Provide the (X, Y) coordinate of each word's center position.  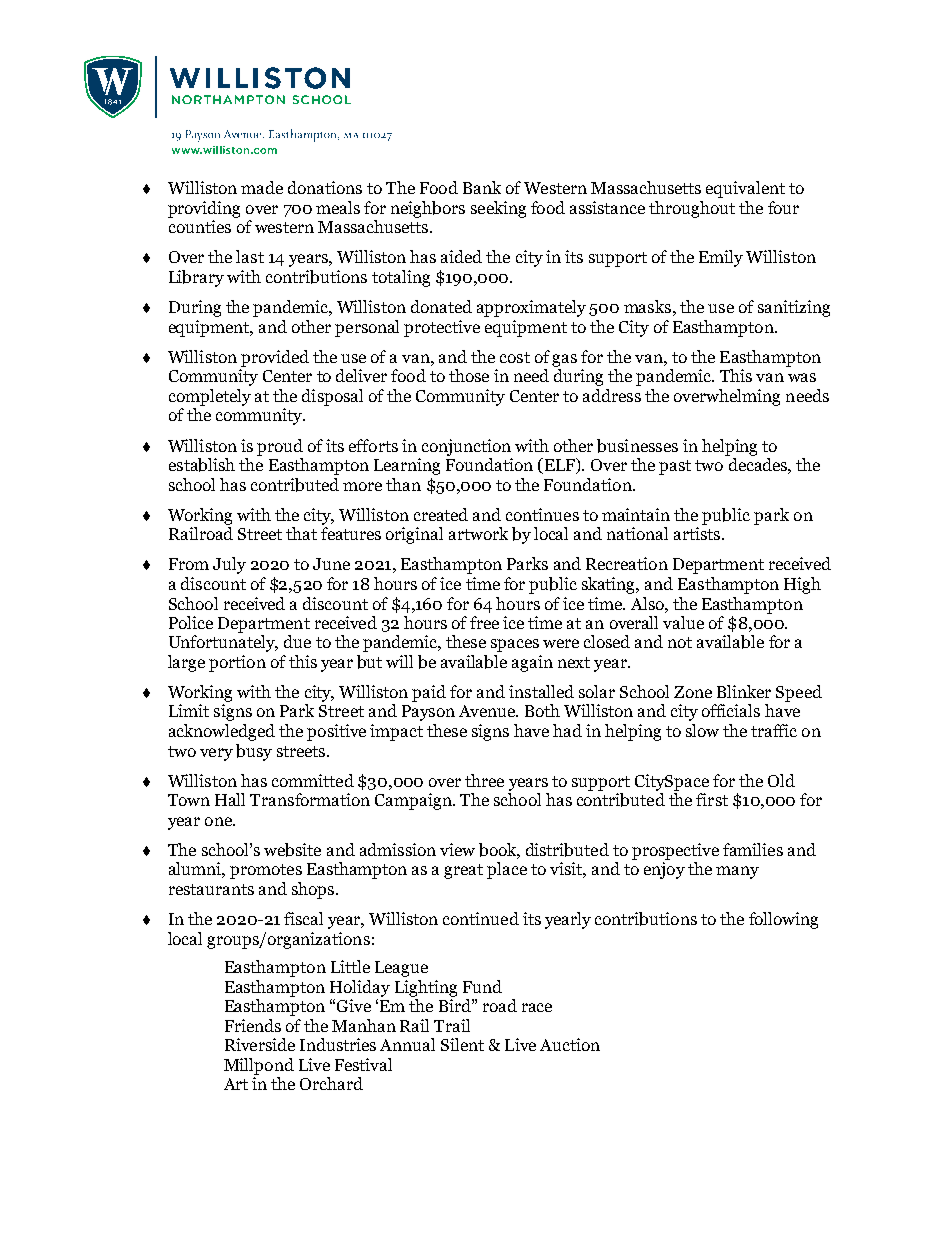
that (301, 533)
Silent (462, 1044)
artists (697, 533)
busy (254, 752)
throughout (692, 209)
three (484, 780)
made (262, 187)
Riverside (260, 1044)
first (712, 799)
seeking (498, 209)
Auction (570, 1044)
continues (542, 514)
